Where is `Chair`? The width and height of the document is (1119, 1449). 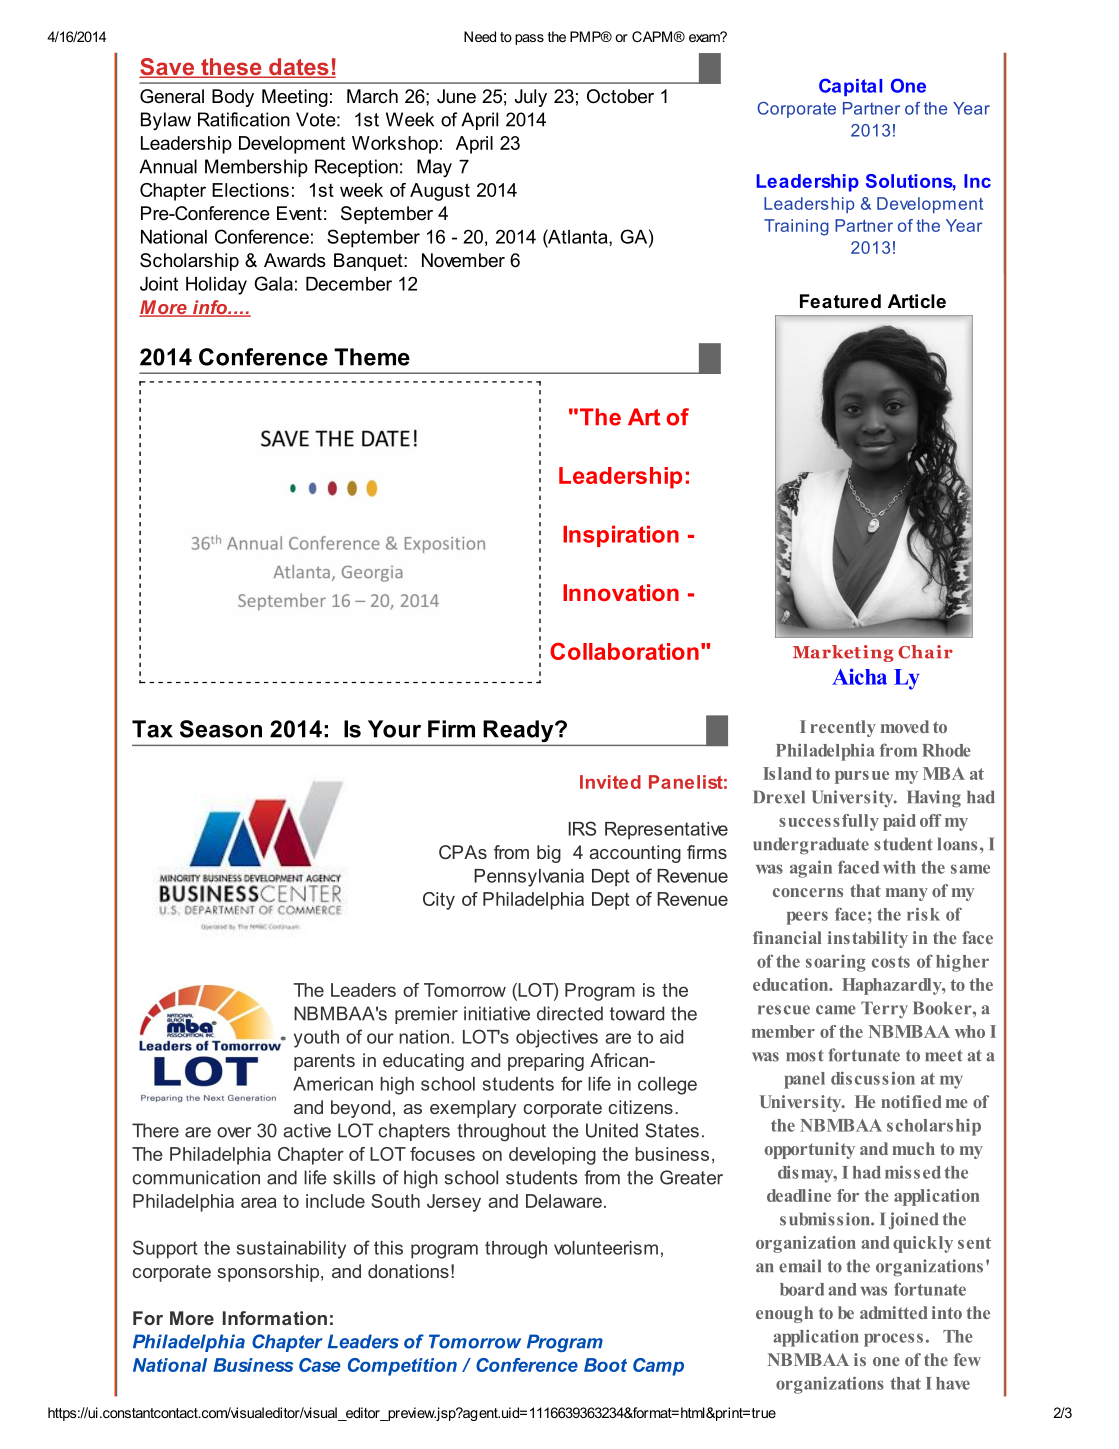
Chair is located at coordinates (925, 652).
